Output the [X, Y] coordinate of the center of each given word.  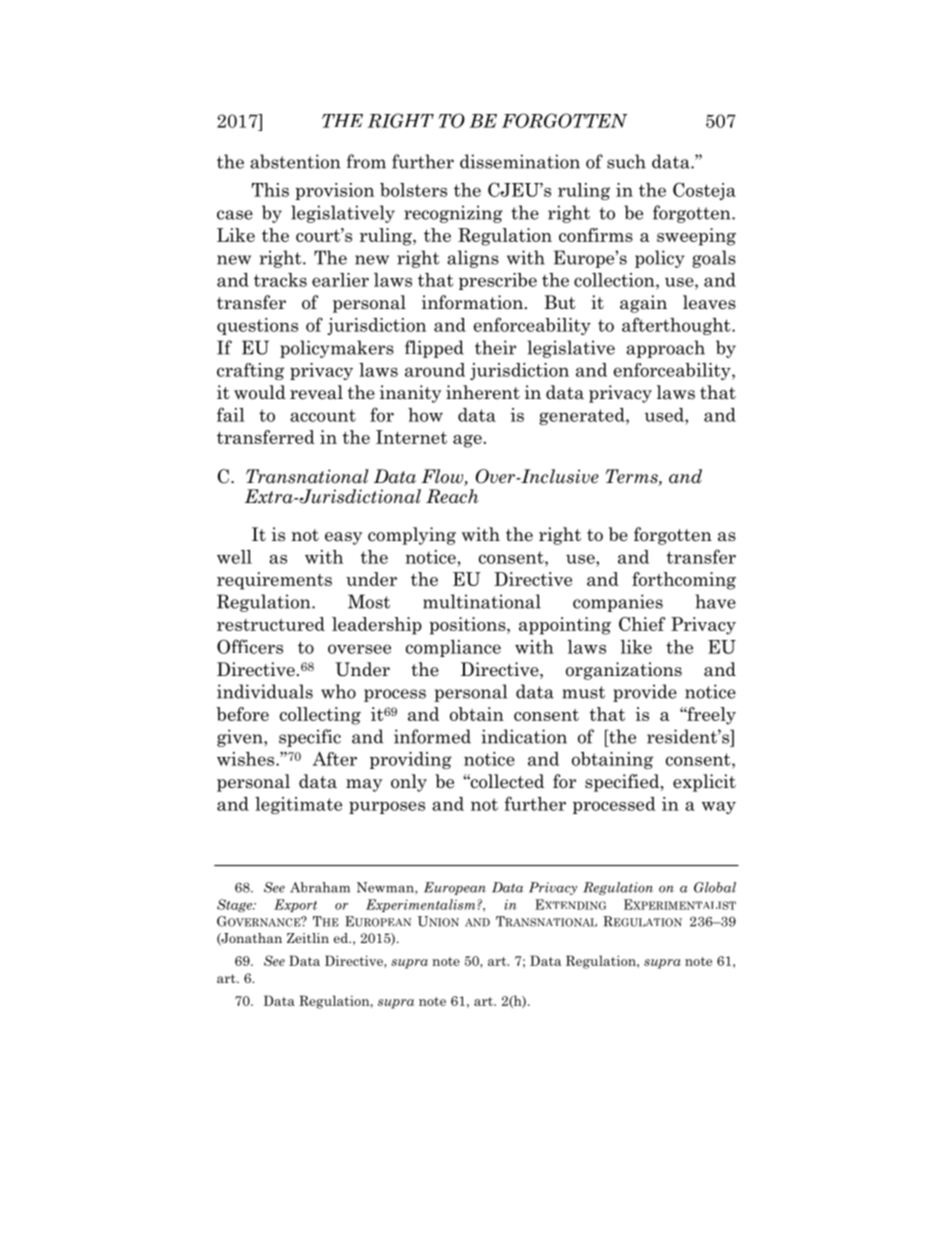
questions [257, 326]
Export [295, 905]
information [472, 302]
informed [432, 736]
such [626, 161]
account [323, 415]
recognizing [453, 214]
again [643, 304]
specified [623, 783]
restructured [271, 624]
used [665, 415]
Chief [642, 624]
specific [310, 738]
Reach [452, 496]
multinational [482, 601]
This [270, 190]
